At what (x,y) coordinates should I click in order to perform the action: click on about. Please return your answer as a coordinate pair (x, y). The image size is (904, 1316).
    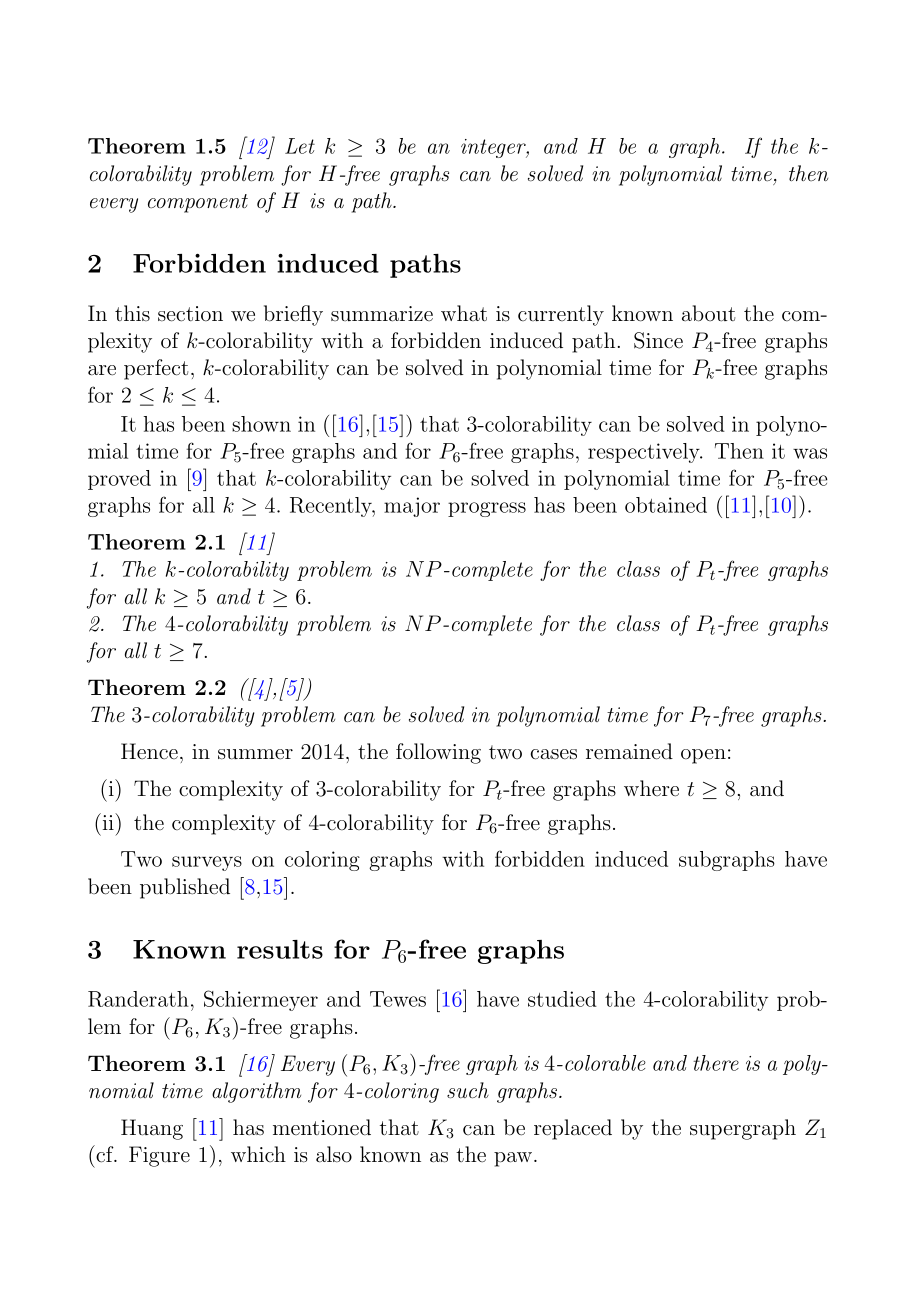
    Looking at the image, I should click on (709, 313).
